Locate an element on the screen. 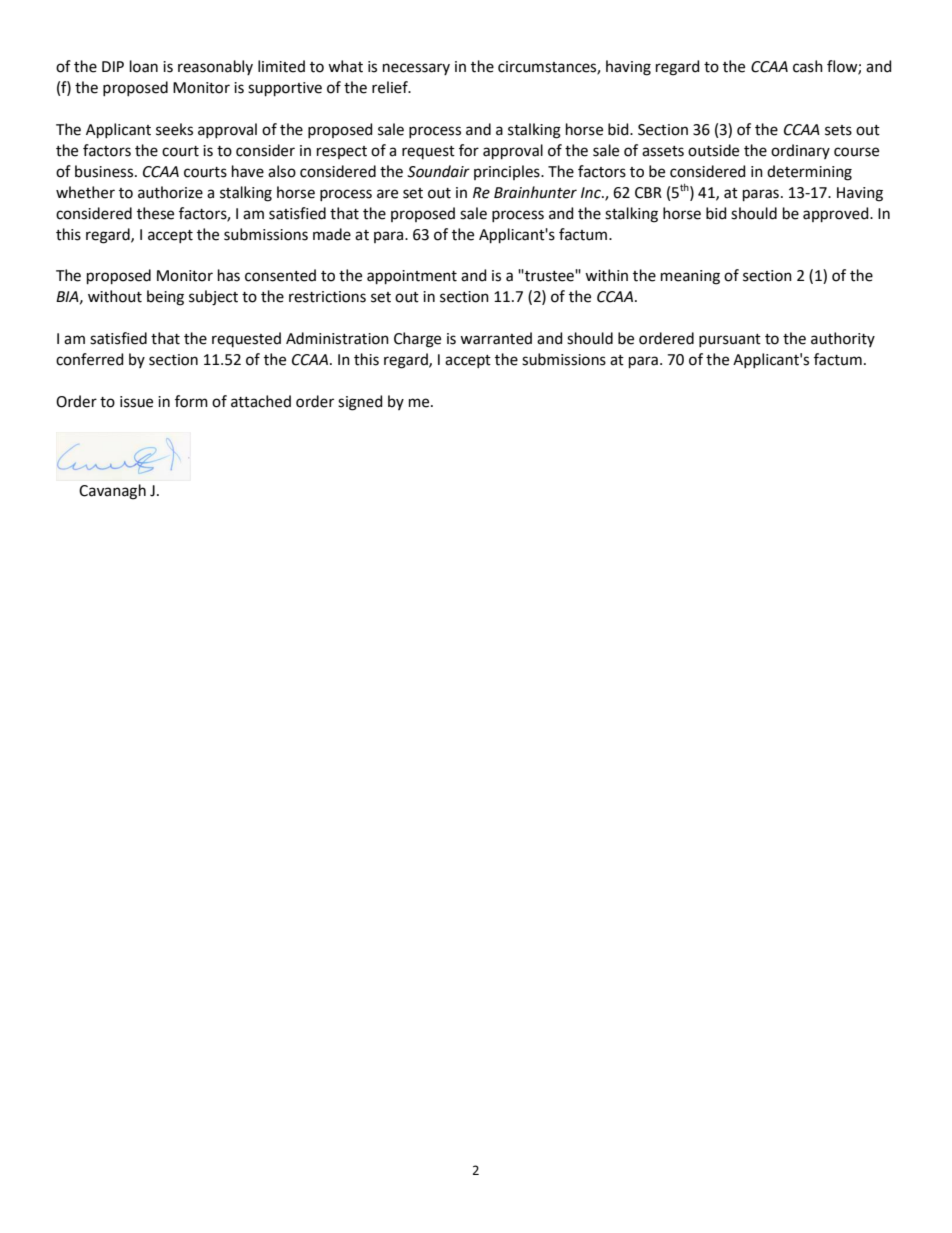  cash is located at coordinates (808, 66).
